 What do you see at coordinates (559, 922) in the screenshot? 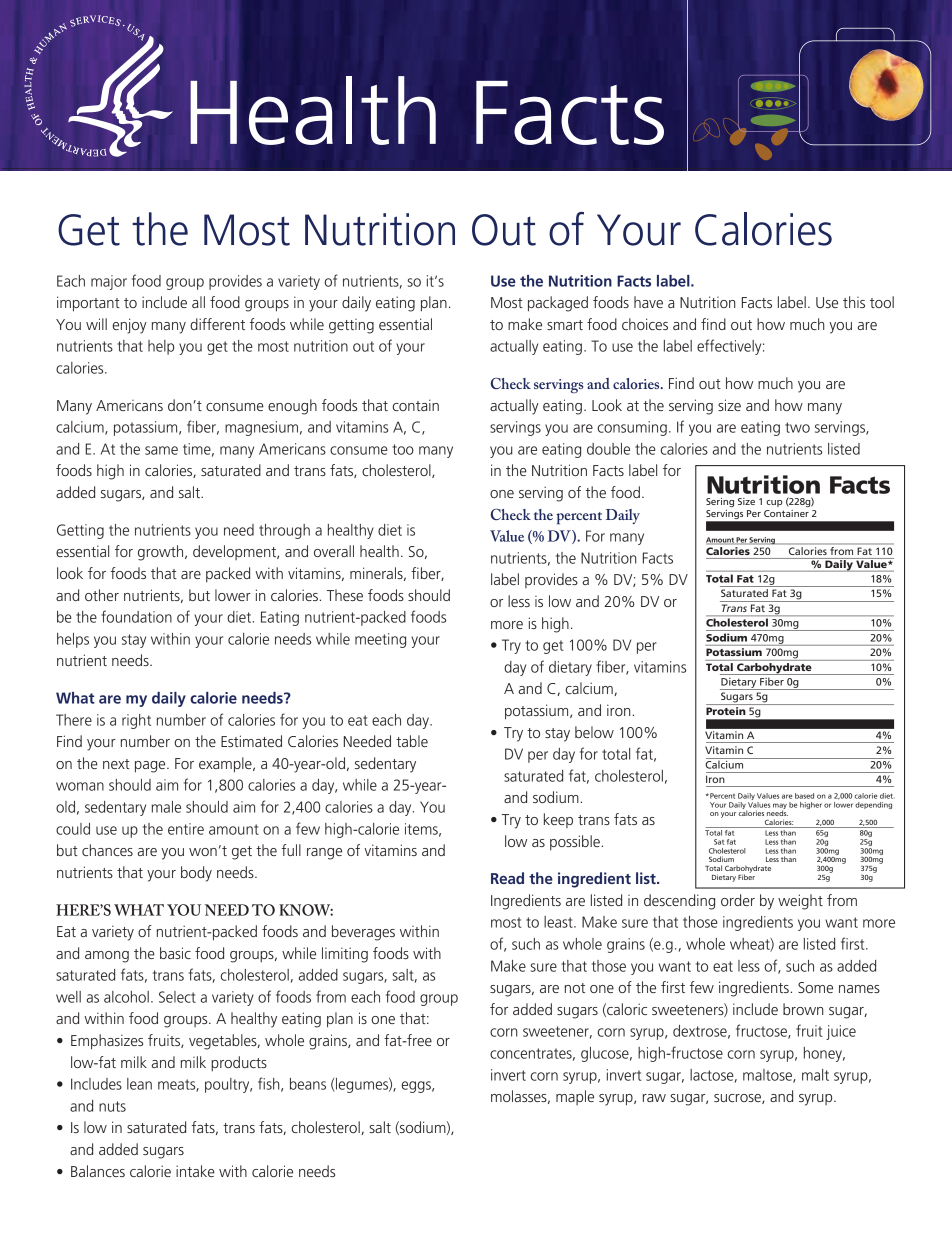
I see `least` at bounding box center [559, 922].
